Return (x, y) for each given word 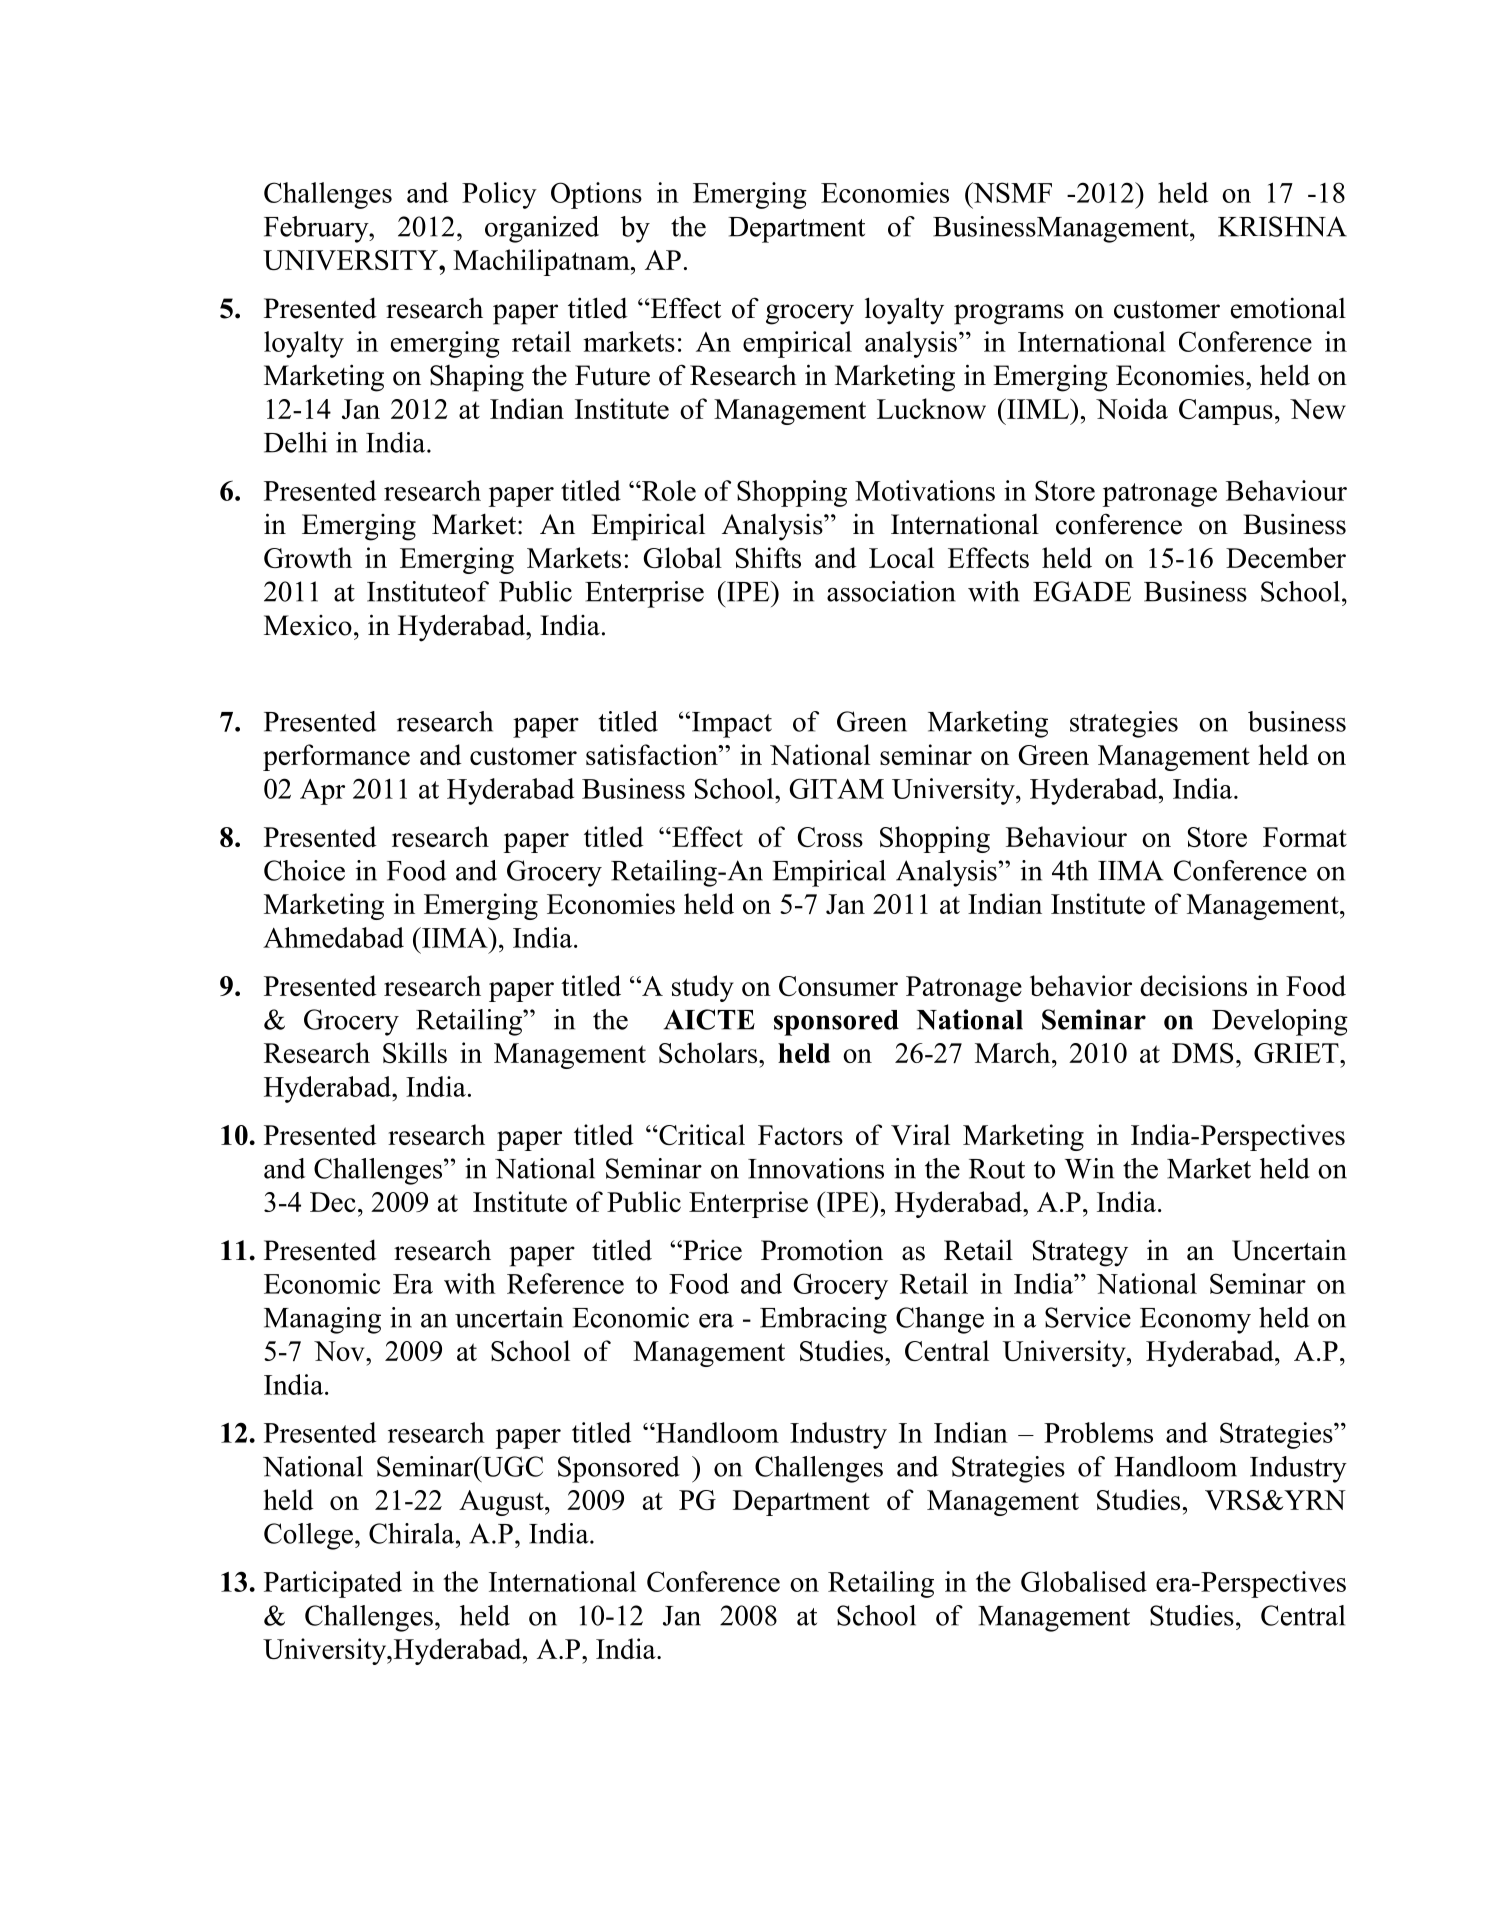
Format (1305, 837)
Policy (499, 195)
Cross (830, 837)
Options (596, 195)
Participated (333, 1584)
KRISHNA (1282, 226)
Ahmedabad (333, 937)
